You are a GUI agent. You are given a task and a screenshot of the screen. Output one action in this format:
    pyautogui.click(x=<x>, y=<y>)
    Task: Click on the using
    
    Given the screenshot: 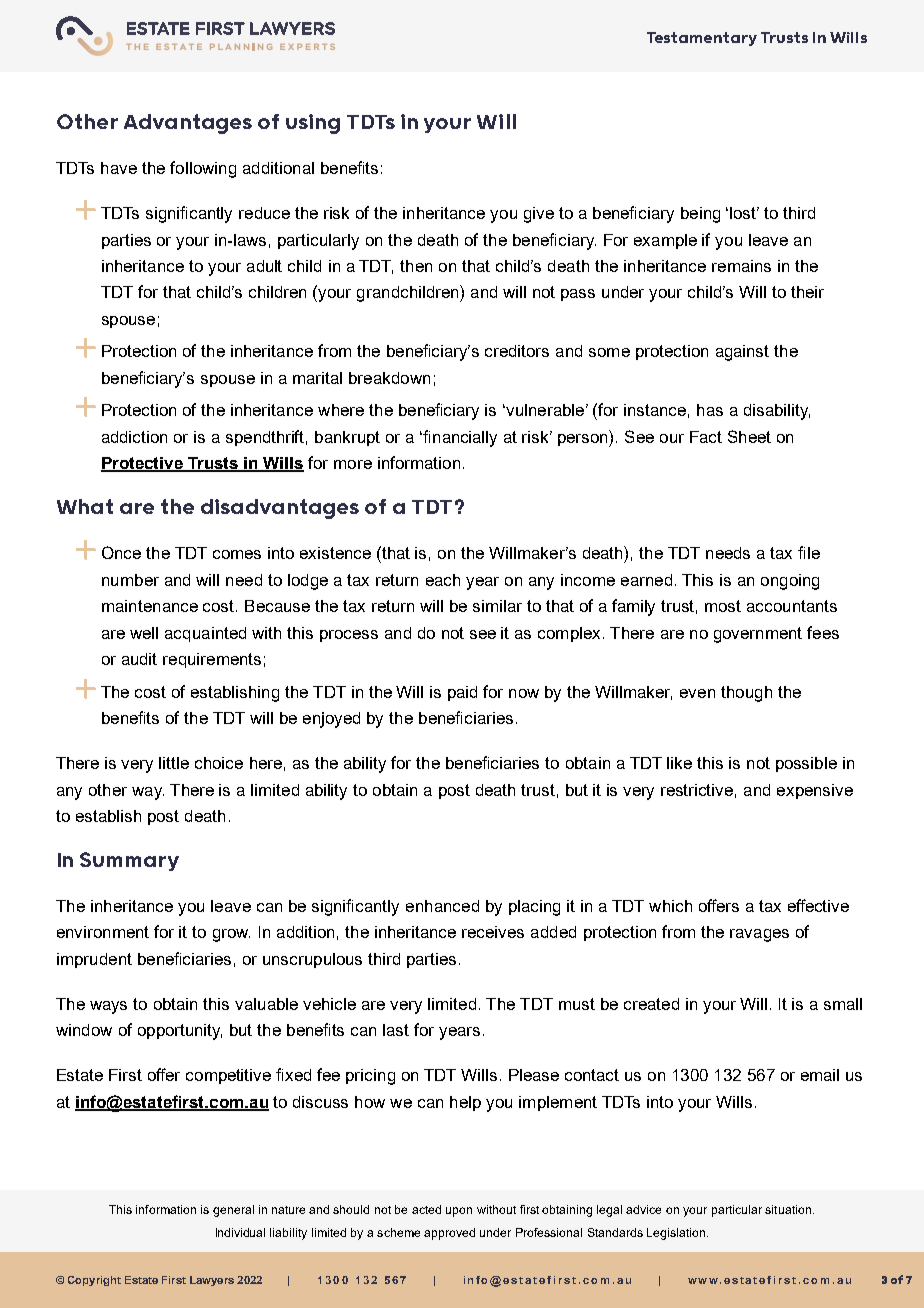 What is the action you would take?
    pyautogui.click(x=313, y=124)
